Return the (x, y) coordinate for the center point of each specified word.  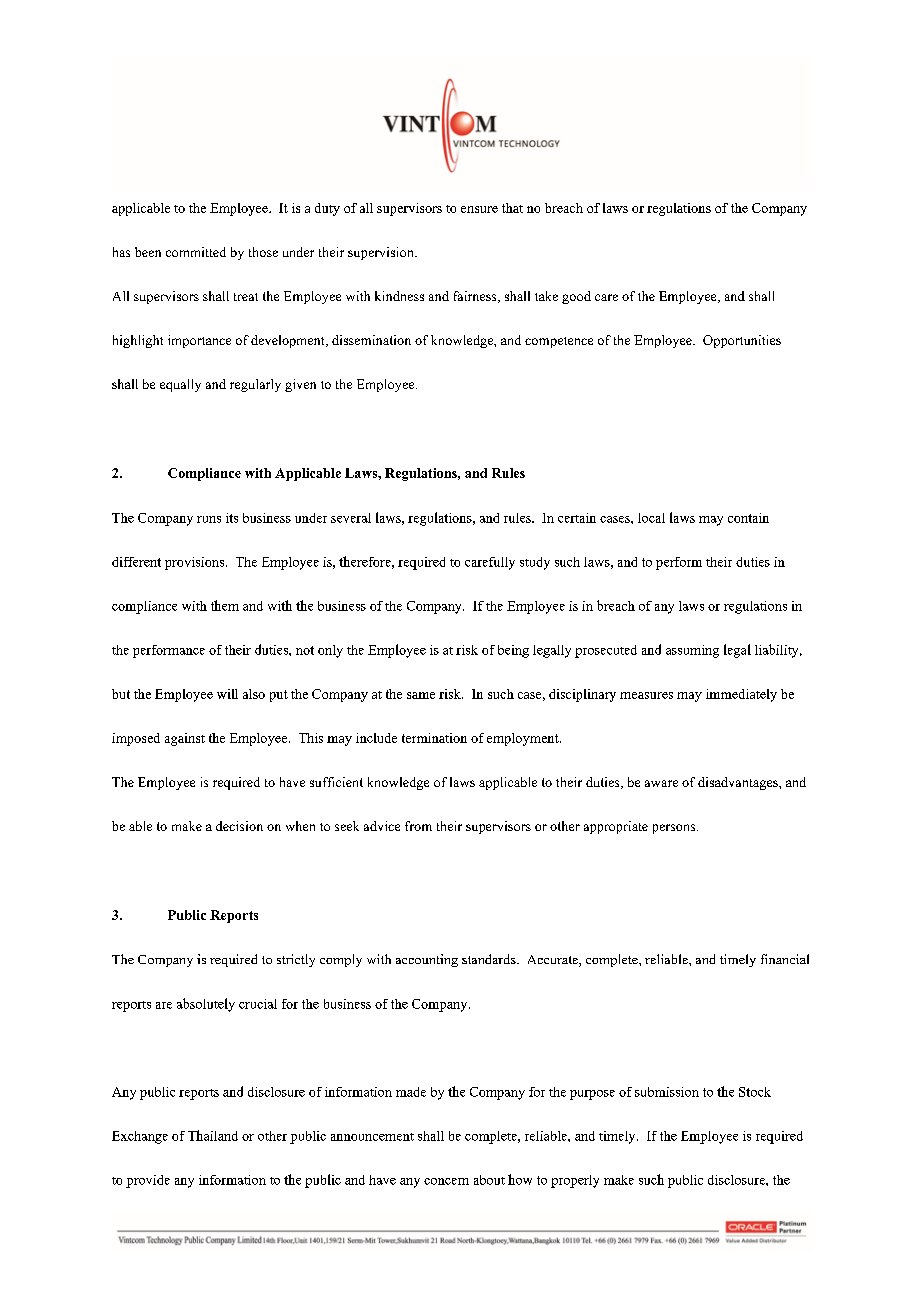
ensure (479, 209)
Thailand (213, 1135)
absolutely (206, 1005)
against (185, 739)
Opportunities (742, 341)
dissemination (371, 340)
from (418, 826)
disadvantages (739, 783)
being (513, 651)
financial (785, 959)
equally (180, 385)
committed (196, 252)
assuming (692, 651)
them (225, 605)
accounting (427, 960)
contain (748, 518)
